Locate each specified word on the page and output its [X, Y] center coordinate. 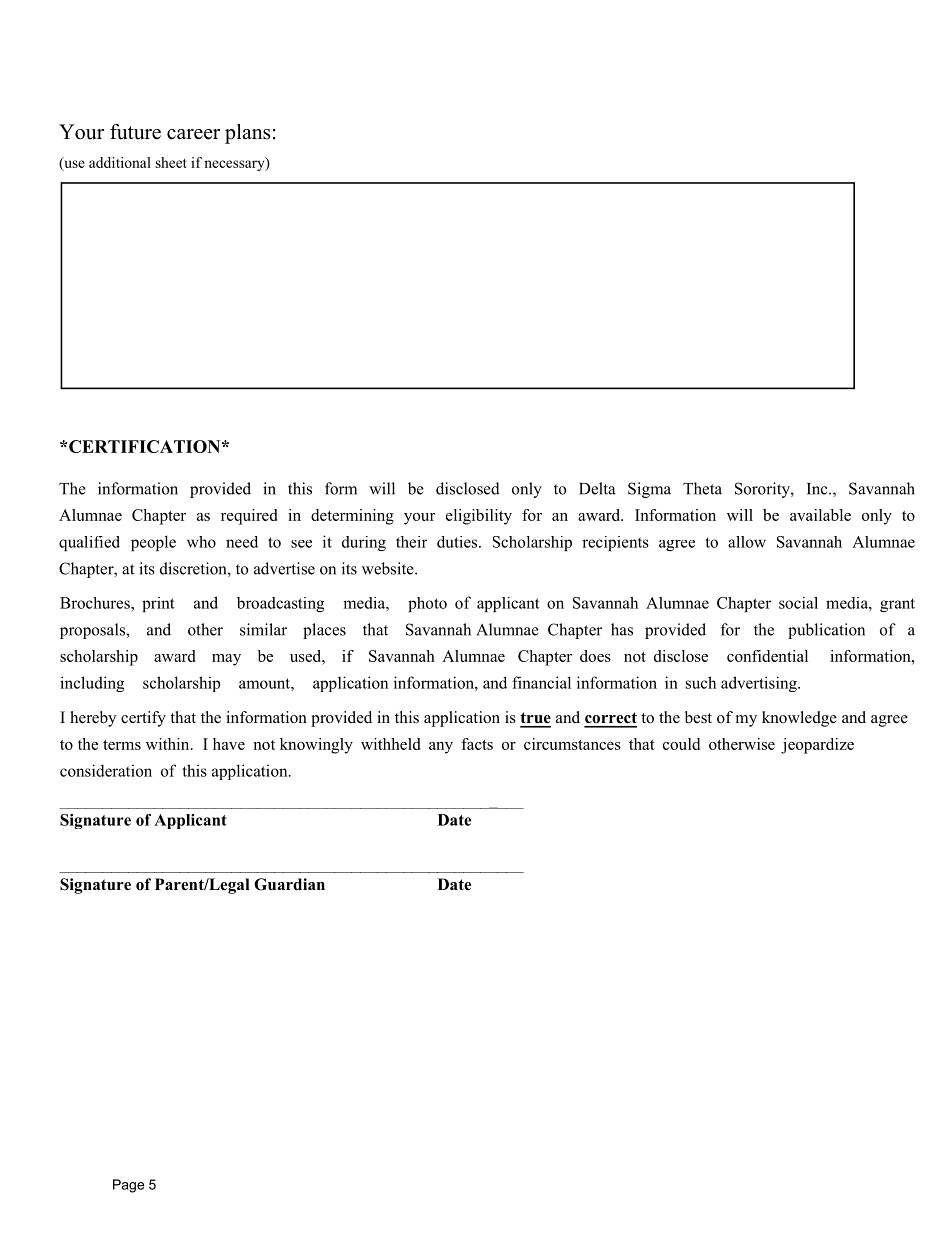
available [820, 515]
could [681, 744]
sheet [171, 162]
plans [248, 134]
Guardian [289, 884]
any [441, 748]
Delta [597, 488]
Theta [702, 488]
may [226, 660]
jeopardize [817, 746]
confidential [767, 656]
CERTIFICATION [146, 446]
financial [541, 682]
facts [477, 744]
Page [128, 1186]
